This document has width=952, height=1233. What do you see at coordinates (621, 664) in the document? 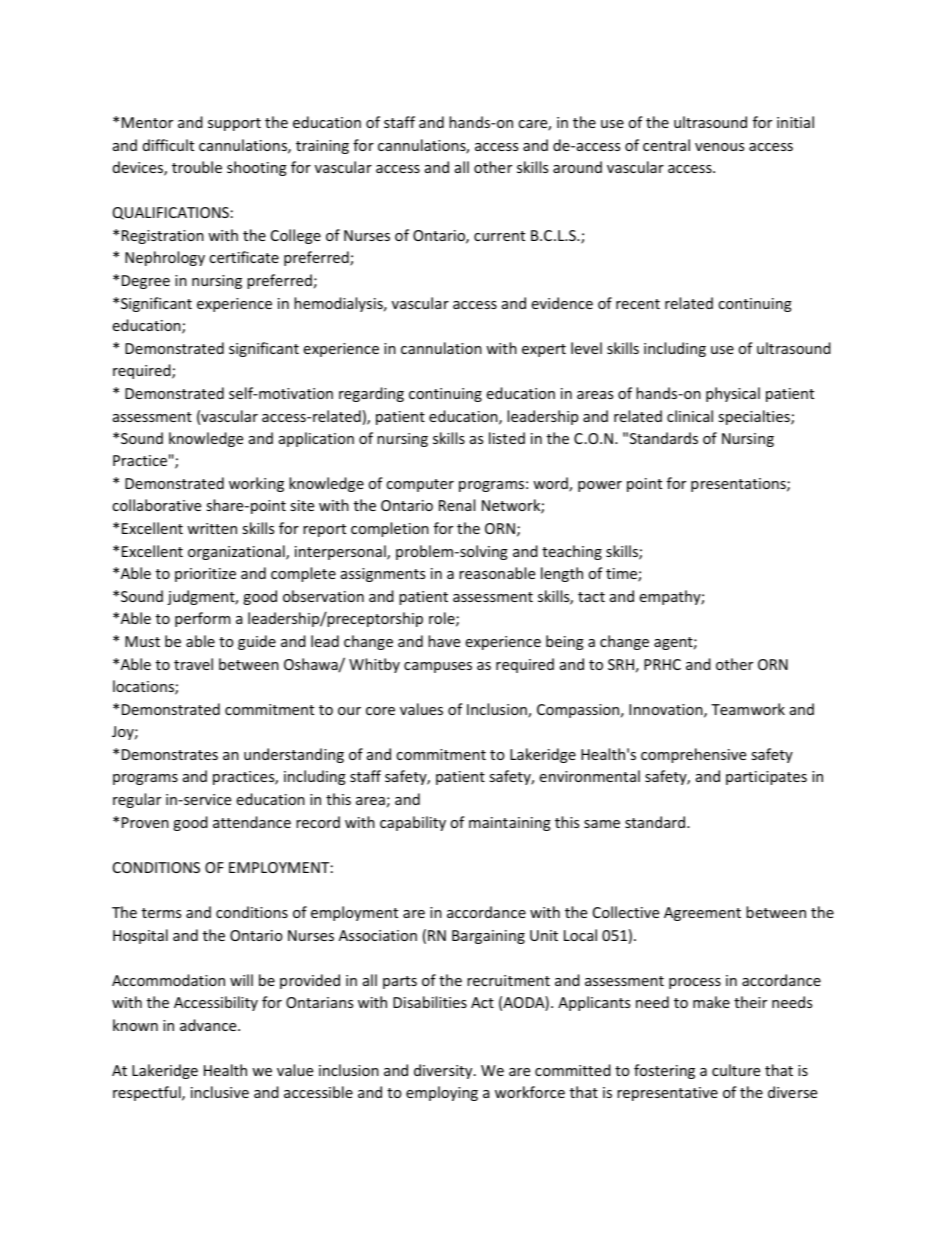
I see `SRH` at bounding box center [621, 664].
